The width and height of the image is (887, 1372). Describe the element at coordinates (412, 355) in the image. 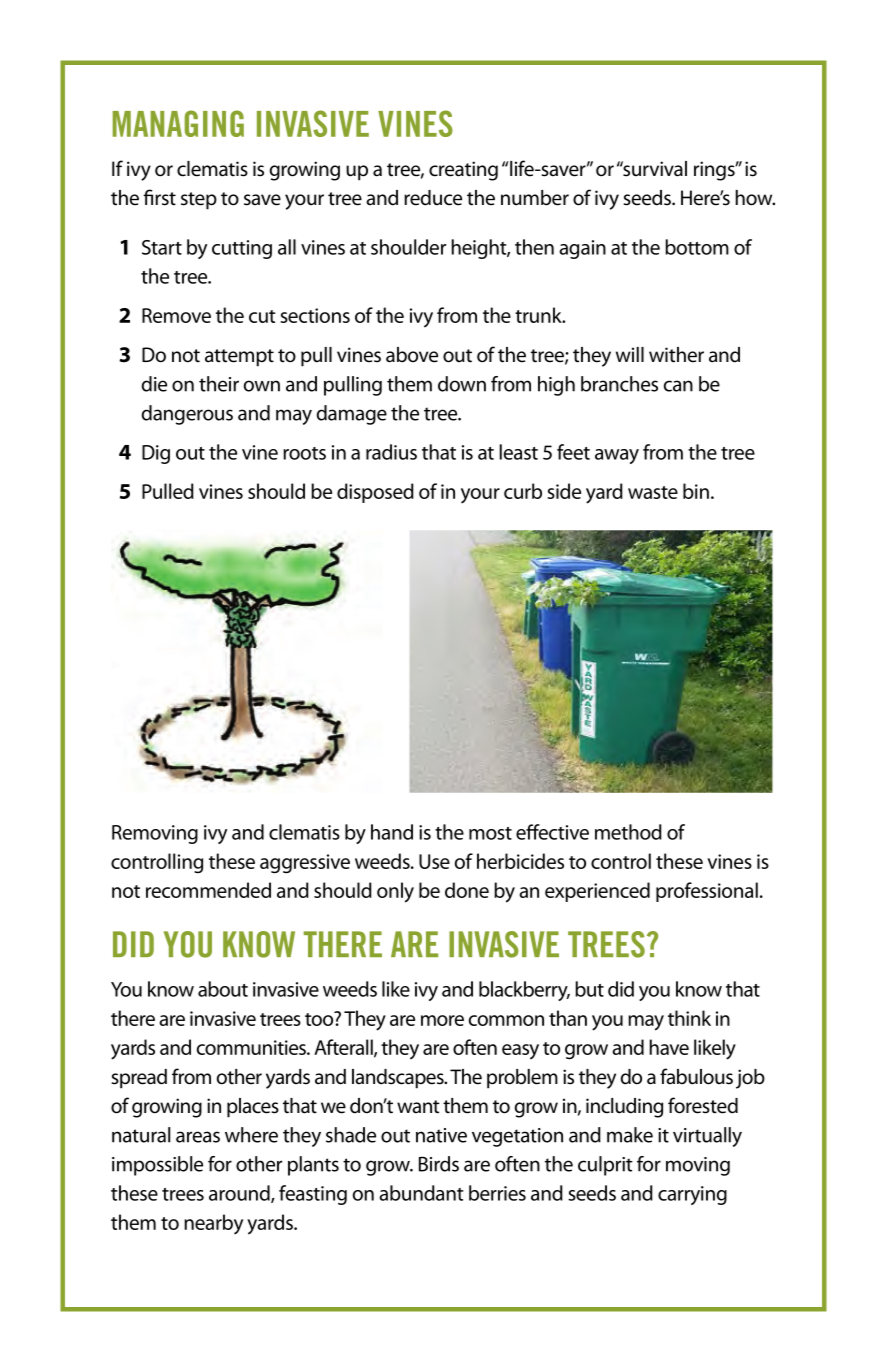

I see `above` at that location.
